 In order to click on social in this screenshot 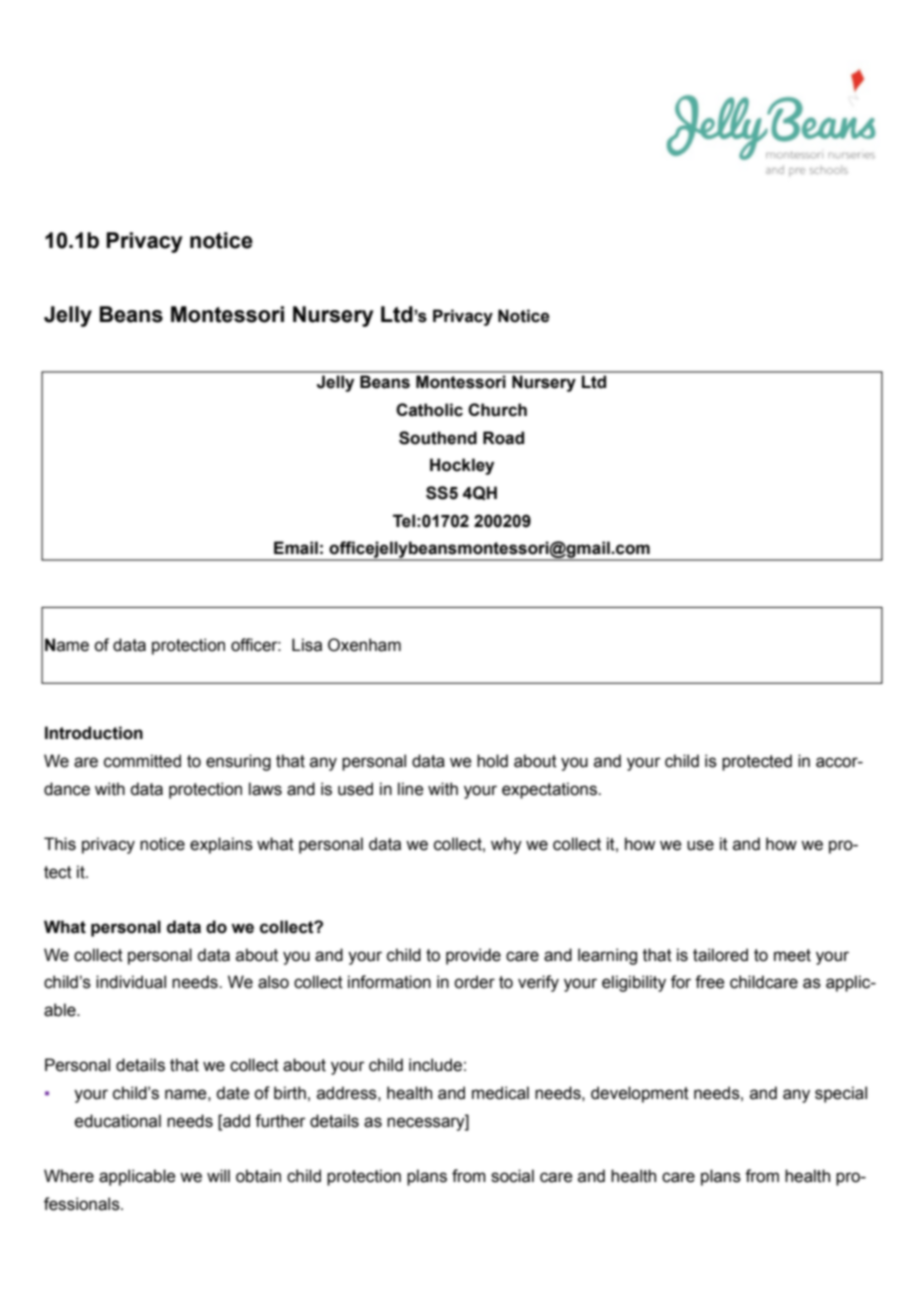, I will do `click(512, 1176)`.
